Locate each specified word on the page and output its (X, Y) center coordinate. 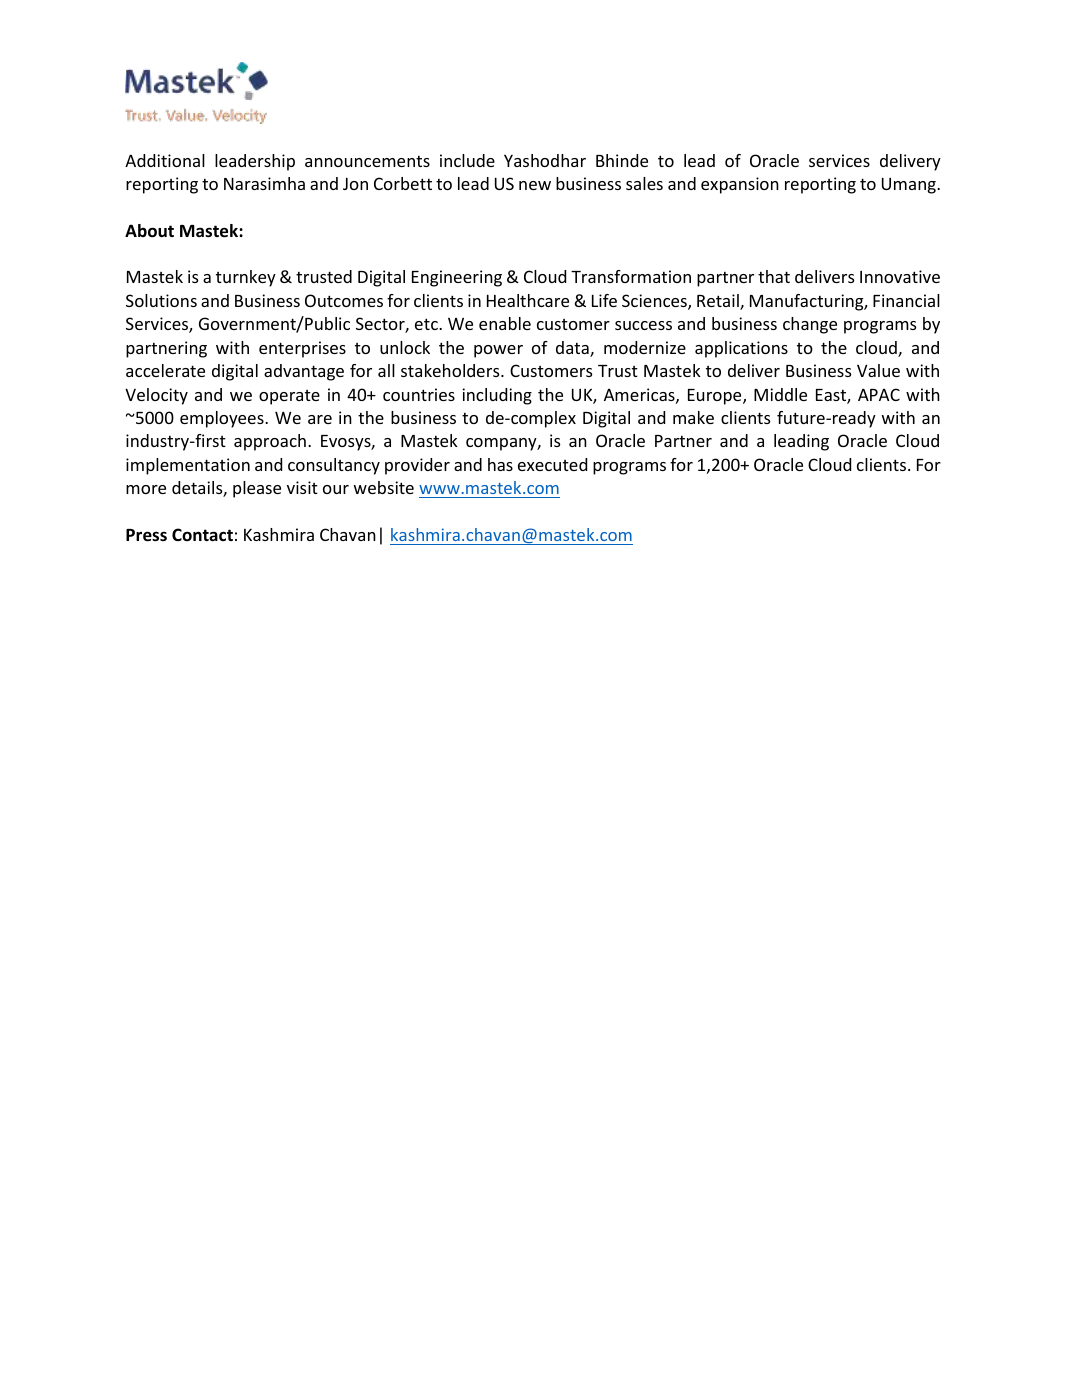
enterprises (302, 349)
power (498, 351)
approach (270, 442)
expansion (740, 185)
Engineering (457, 278)
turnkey (246, 278)
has (500, 464)
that (774, 276)
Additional (165, 160)
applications (741, 349)
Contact (202, 534)
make (693, 417)
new (535, 185)
